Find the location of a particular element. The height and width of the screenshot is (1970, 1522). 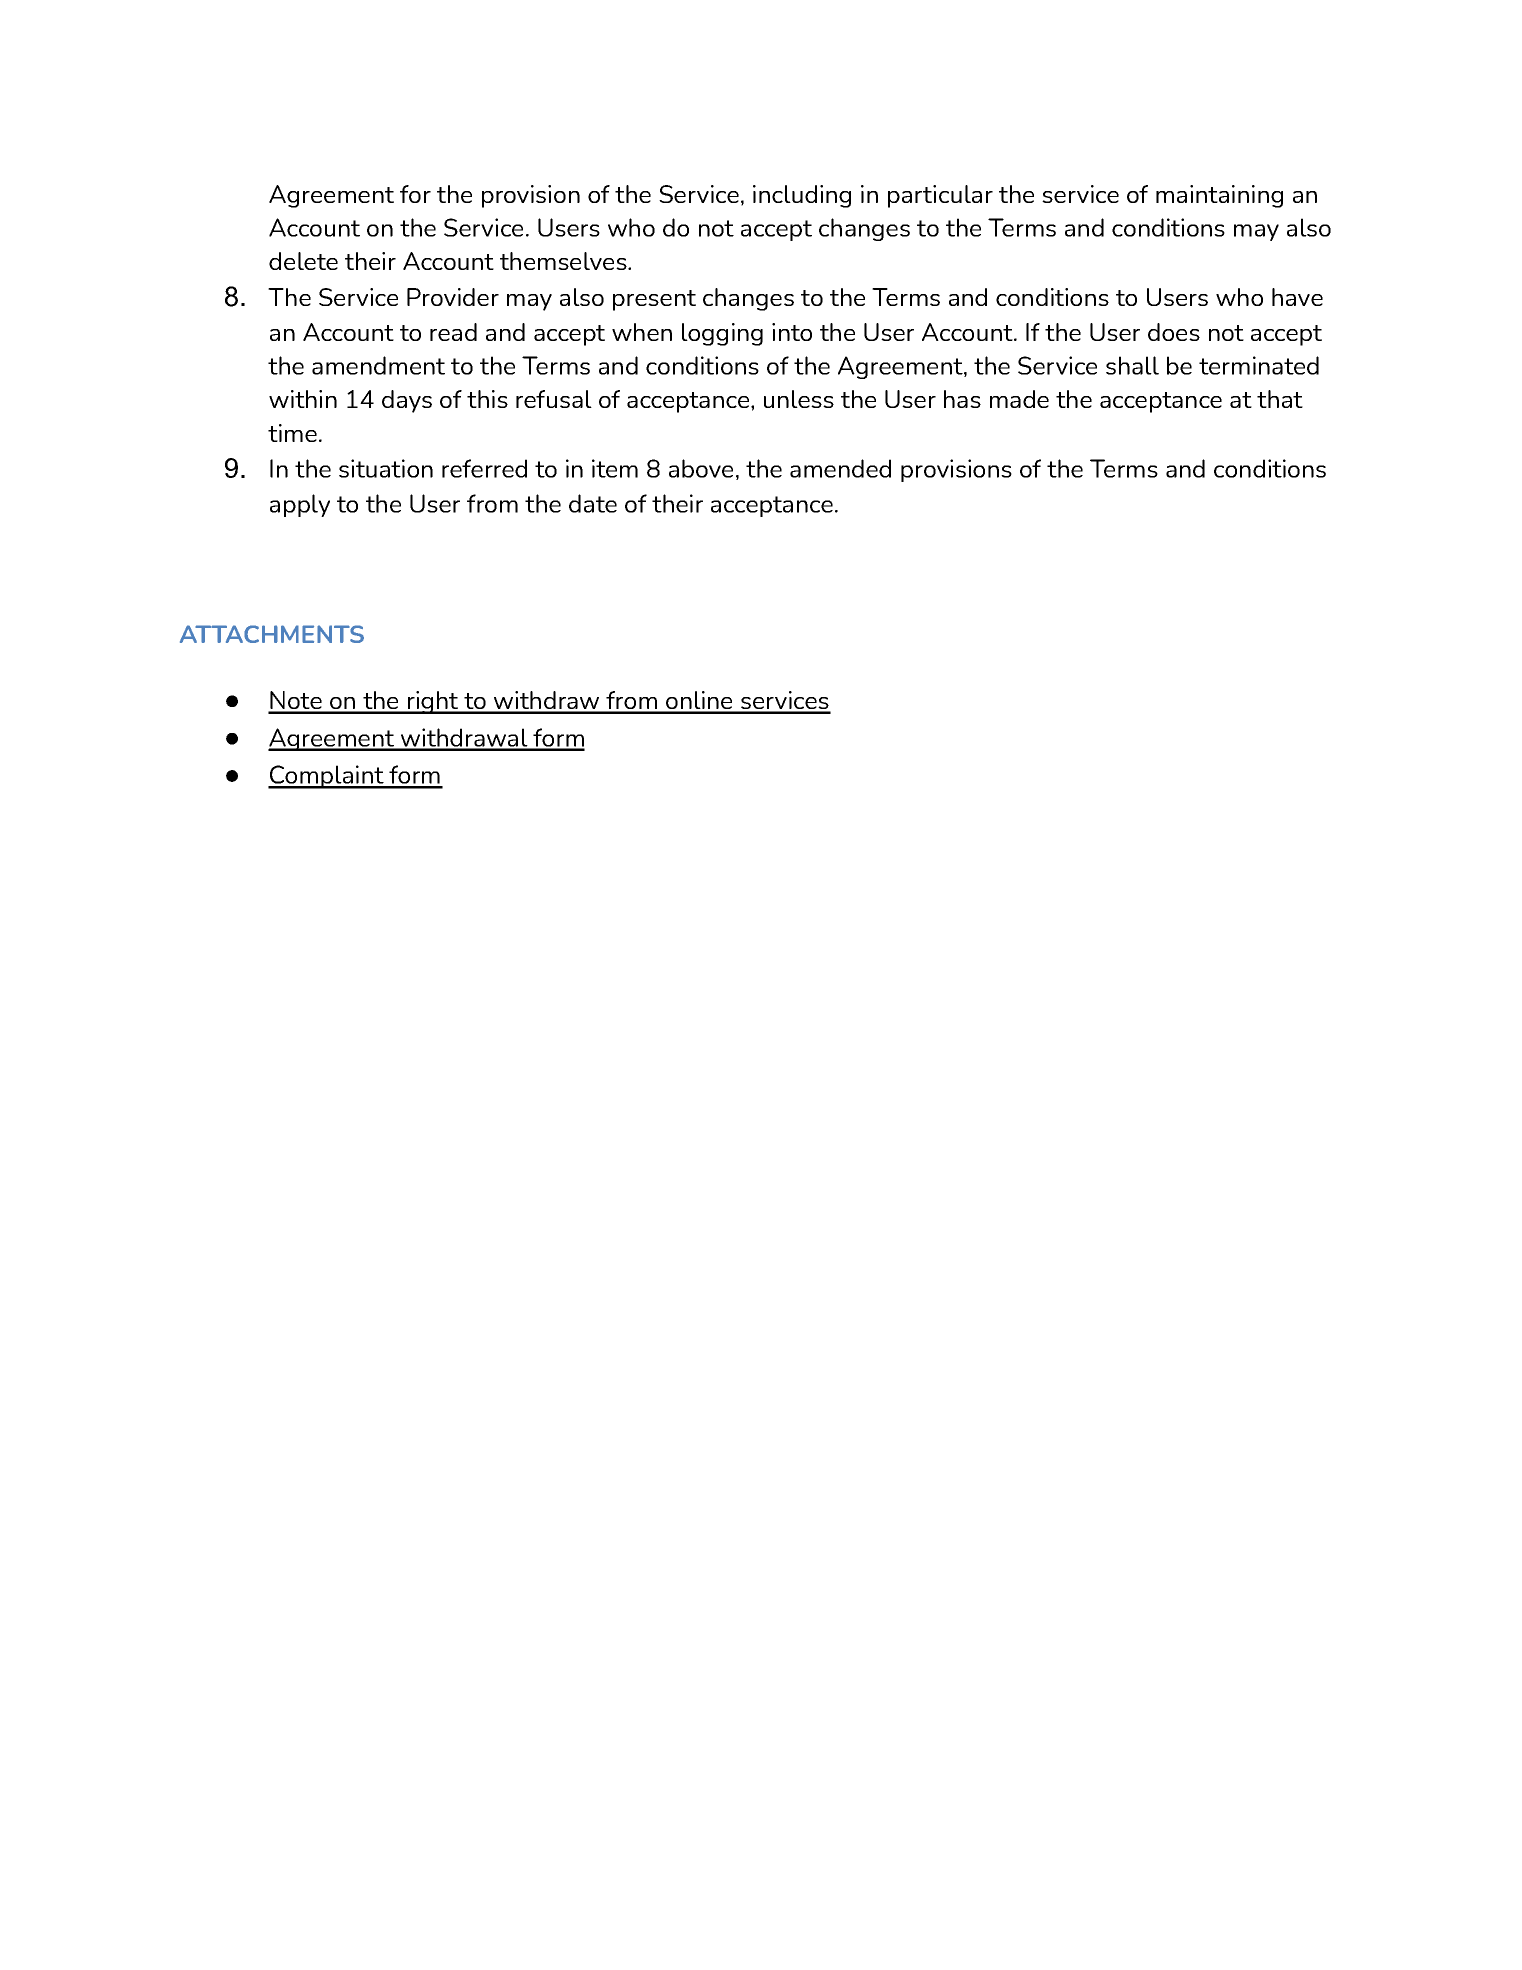

amended is located at coordinates (840, 468).
